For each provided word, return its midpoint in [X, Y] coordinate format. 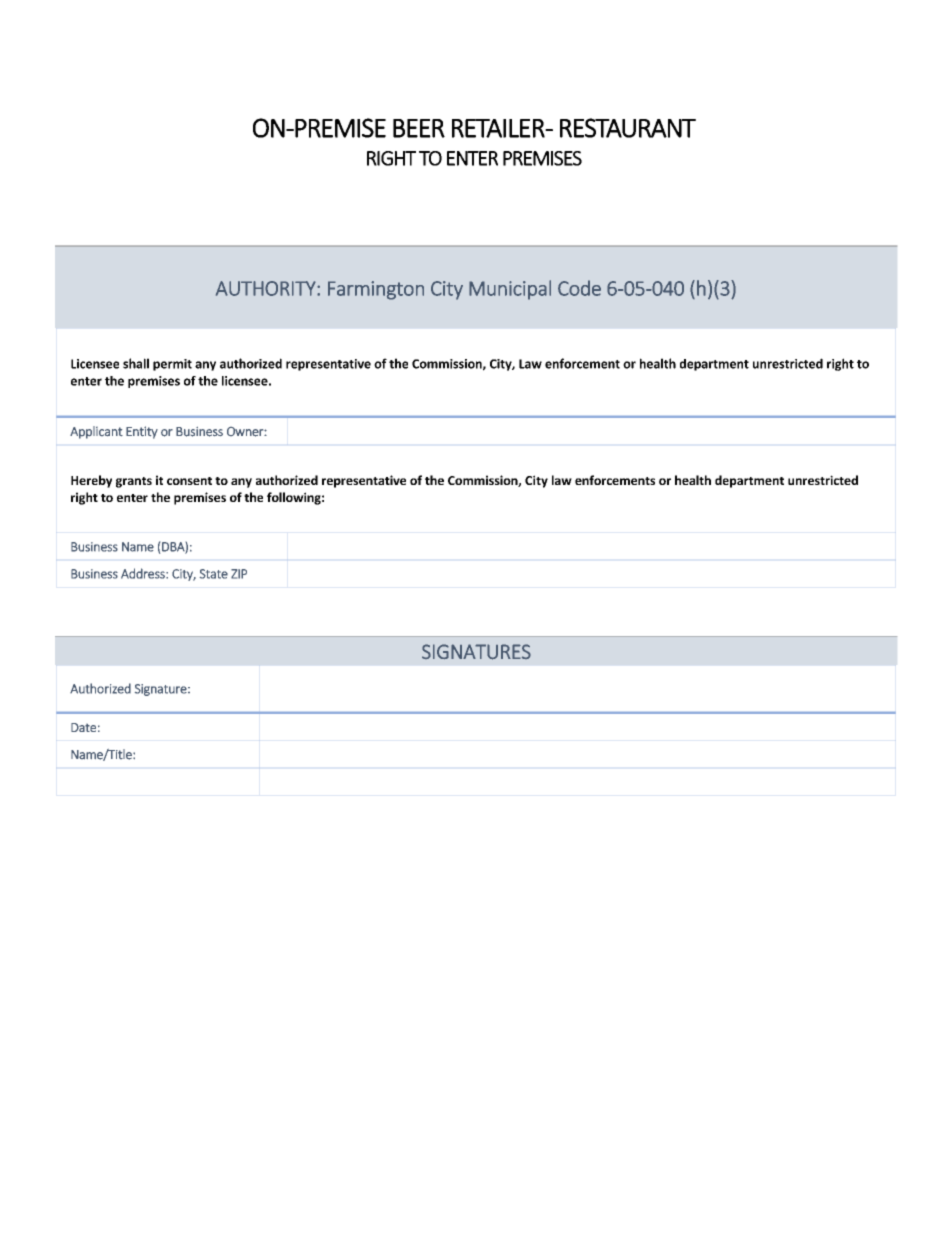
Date [83, 727]
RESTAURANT [628, 128]
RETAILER [499, 128]
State [214, 574]
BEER [419, 128]
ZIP [239, 574]
